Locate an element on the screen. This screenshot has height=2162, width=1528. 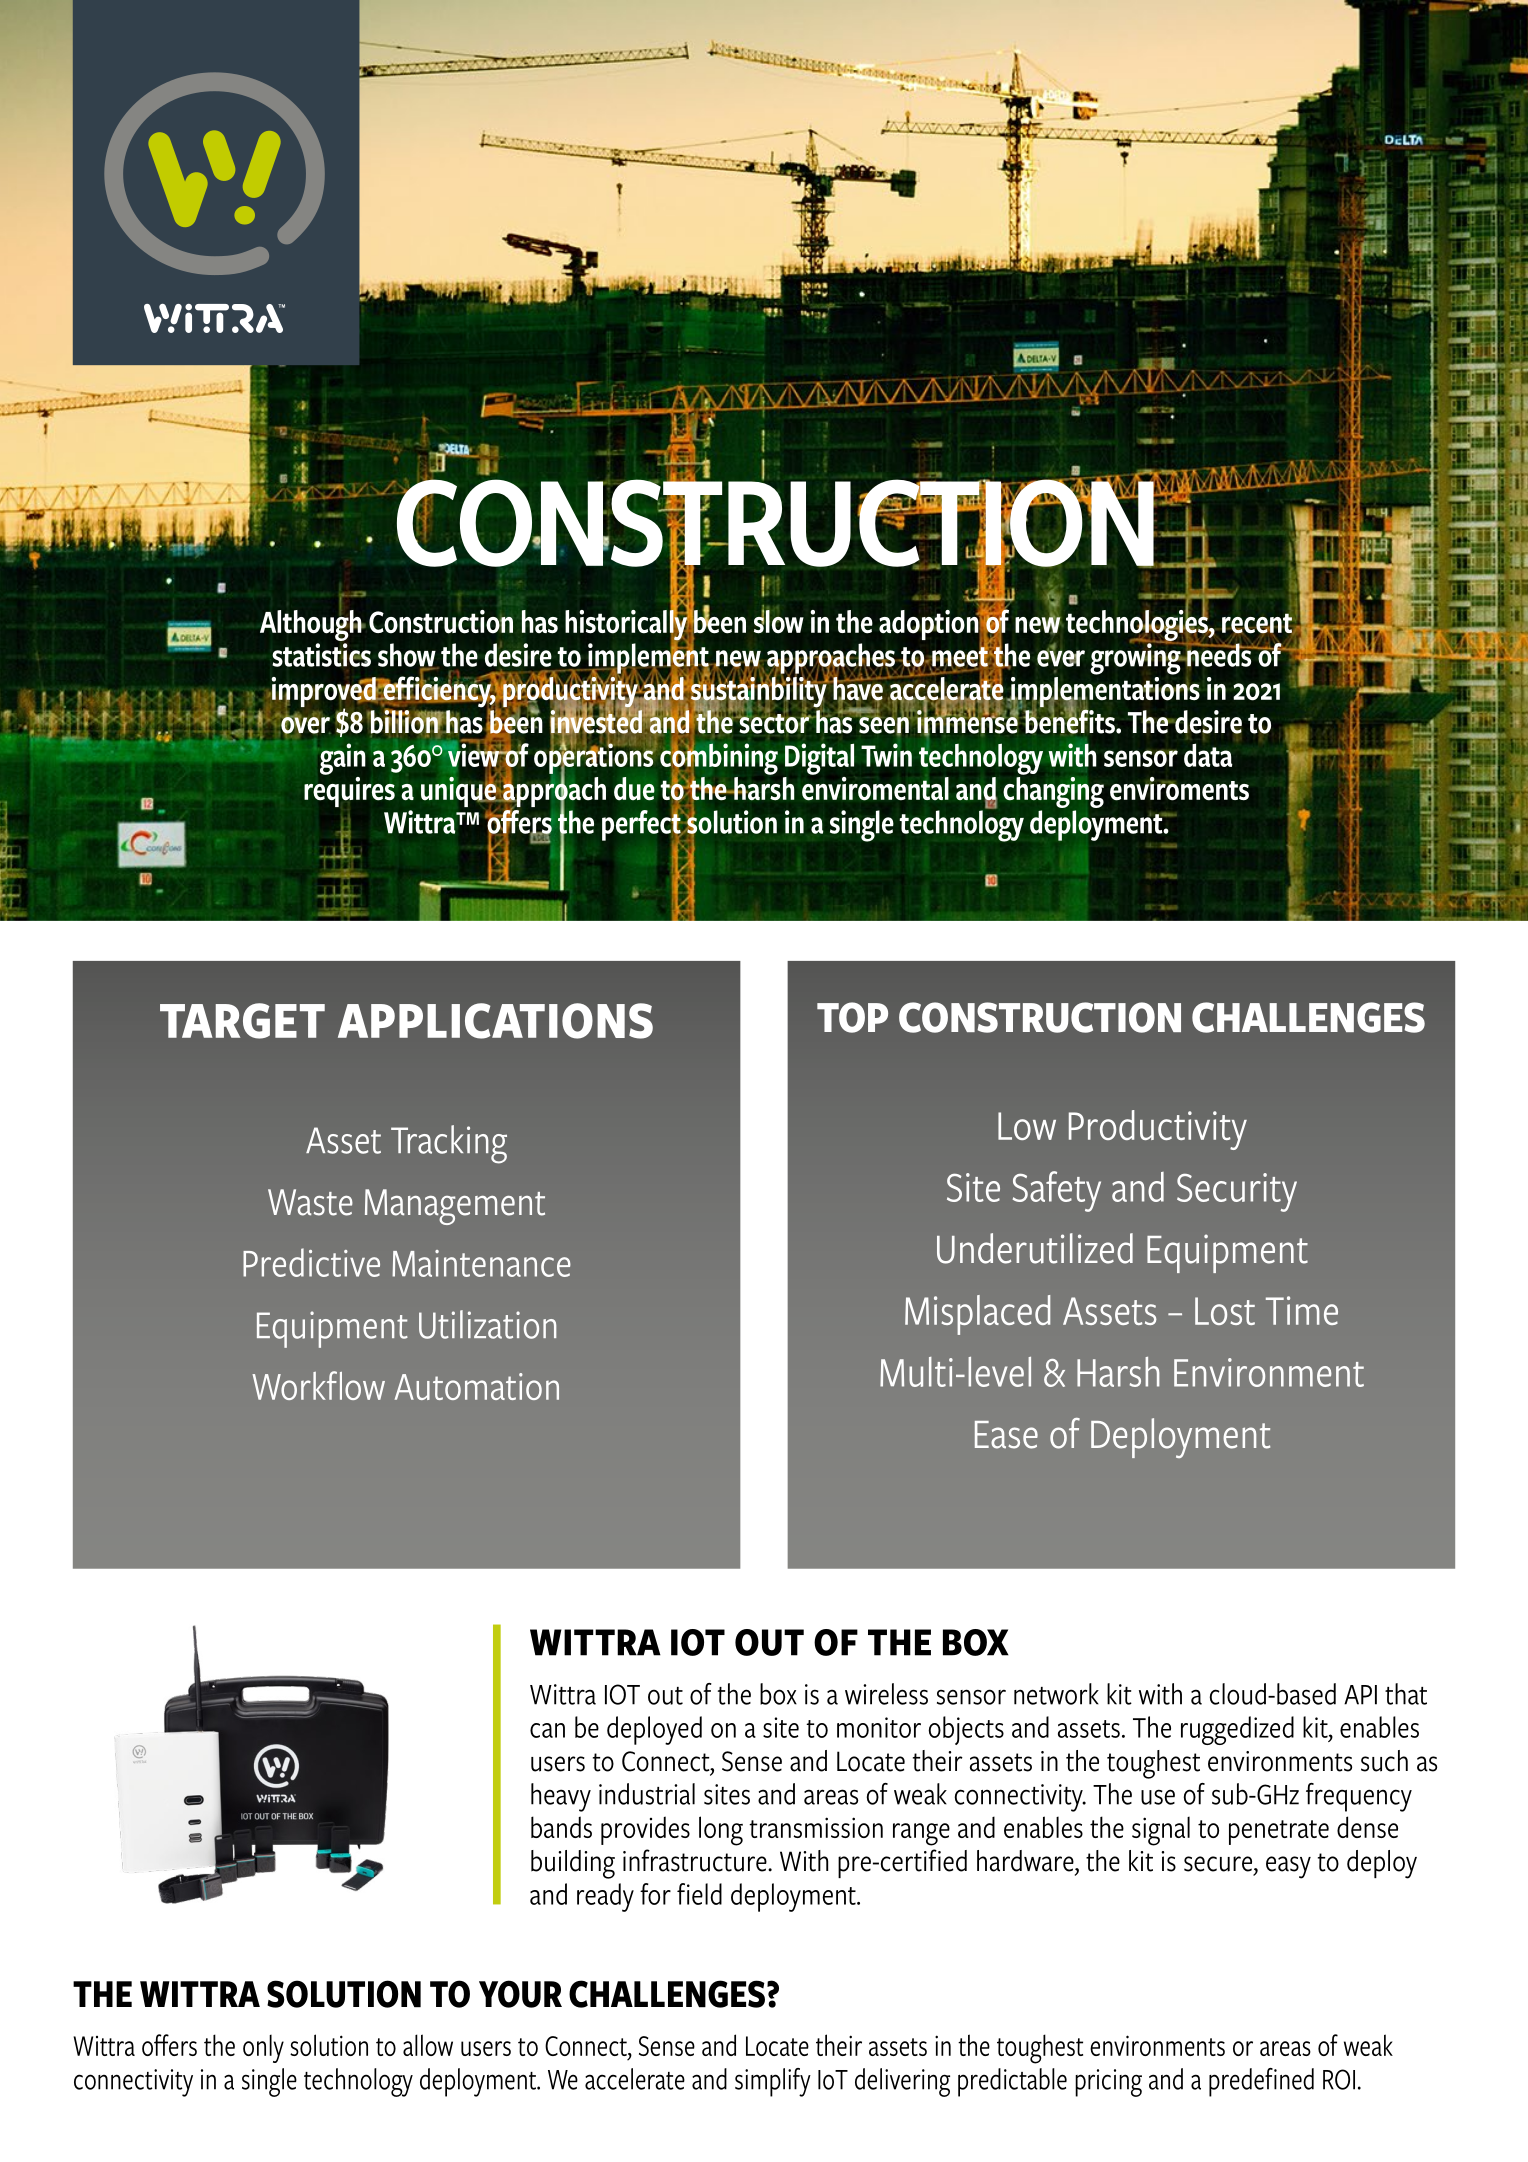
show is located at coordinates (408, 656).
